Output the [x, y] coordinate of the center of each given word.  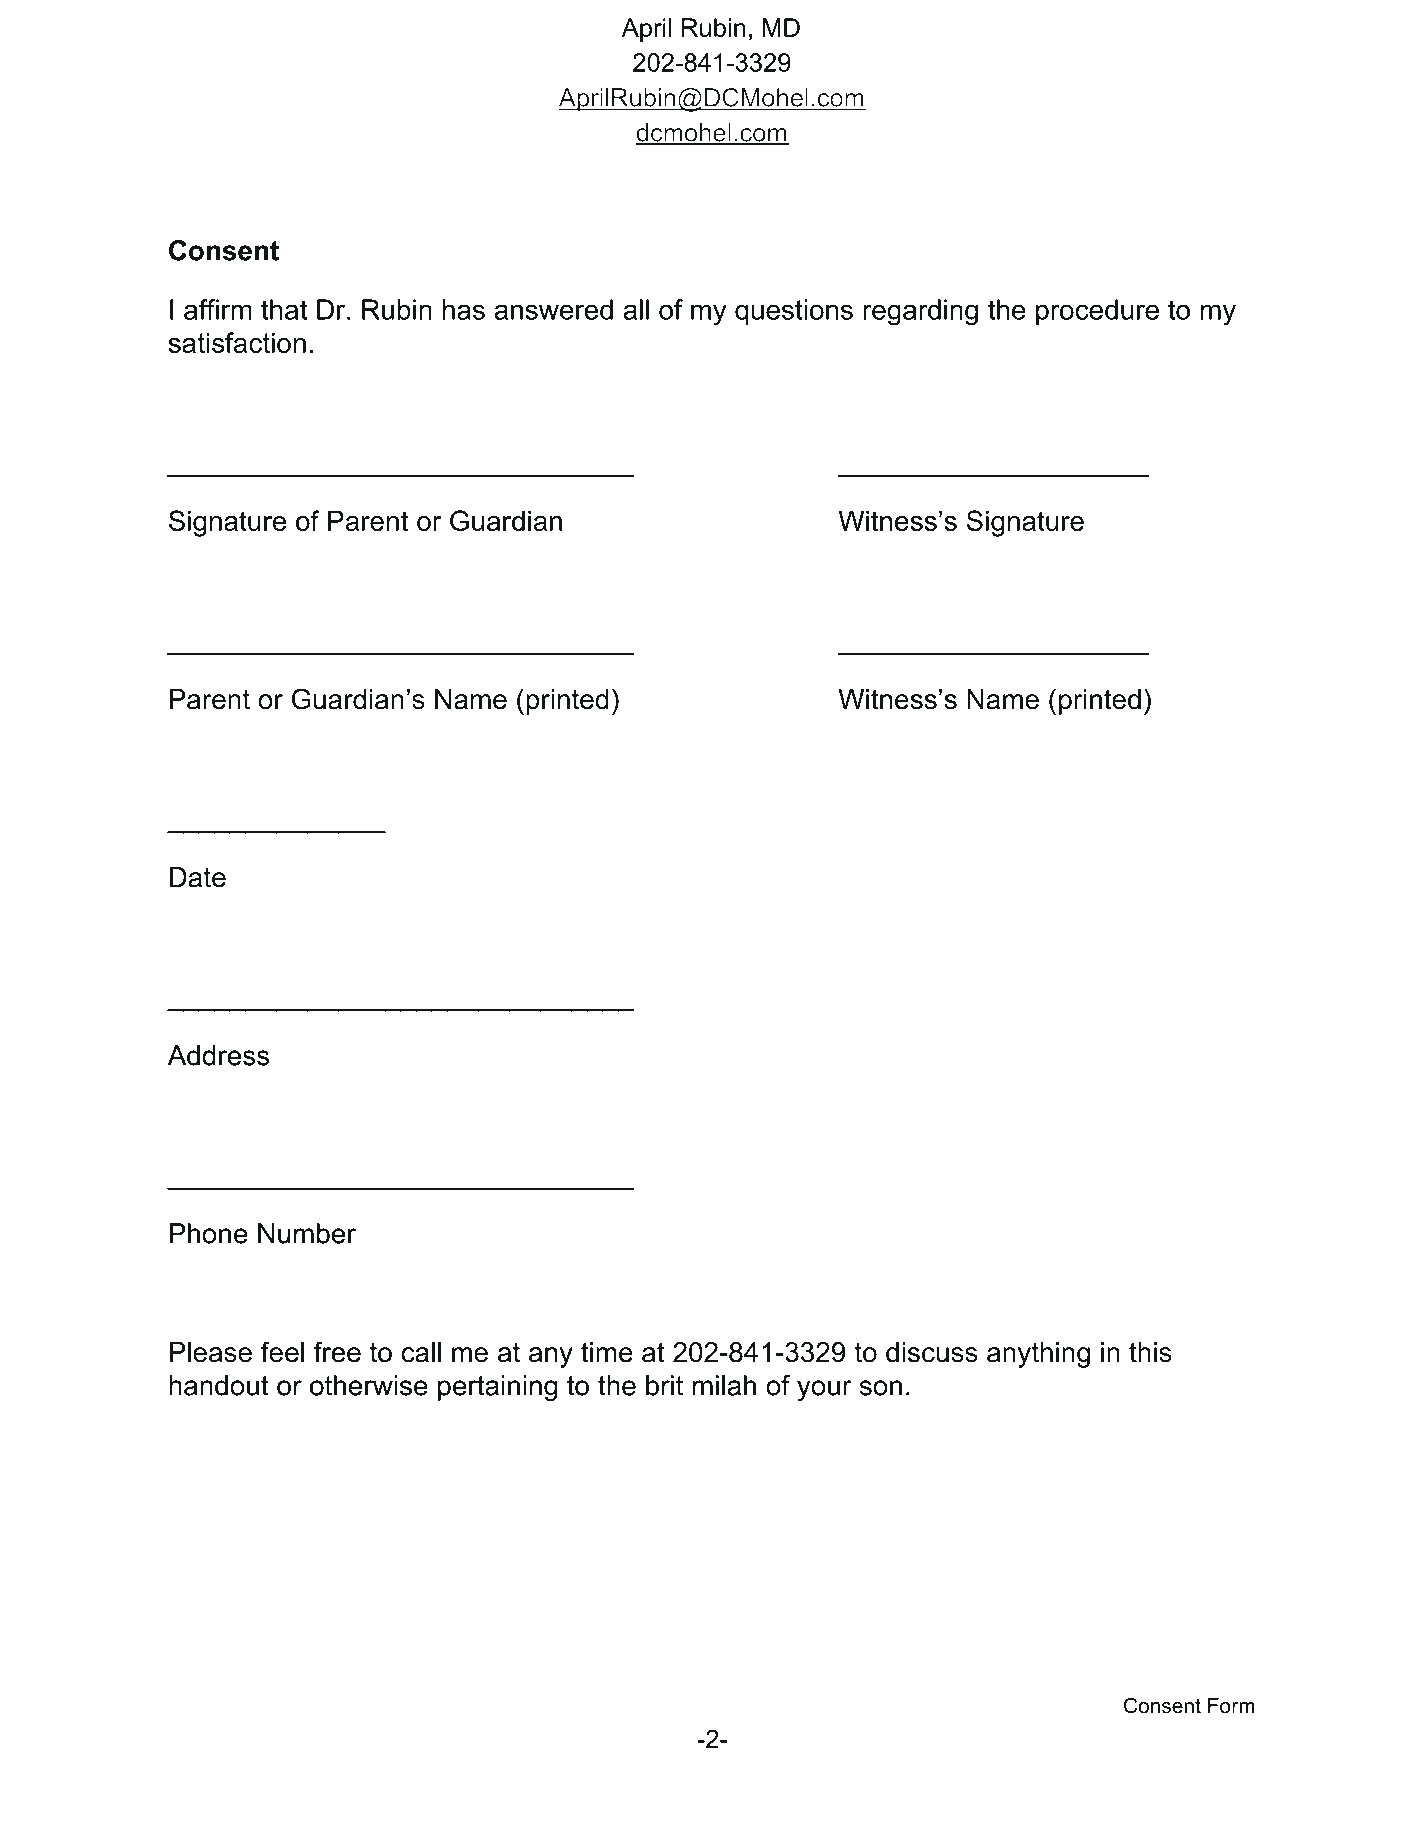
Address [218, 1055]
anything [1038, 1355]
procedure [1097, 312]
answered [553, 309]
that [284, 309]
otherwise [369, 1385]
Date [198, 877]
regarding [920, 312]
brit [664, 1385]
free [337, 1352]
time [607, 1352]
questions [794, 312]
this [1150, 1352]
